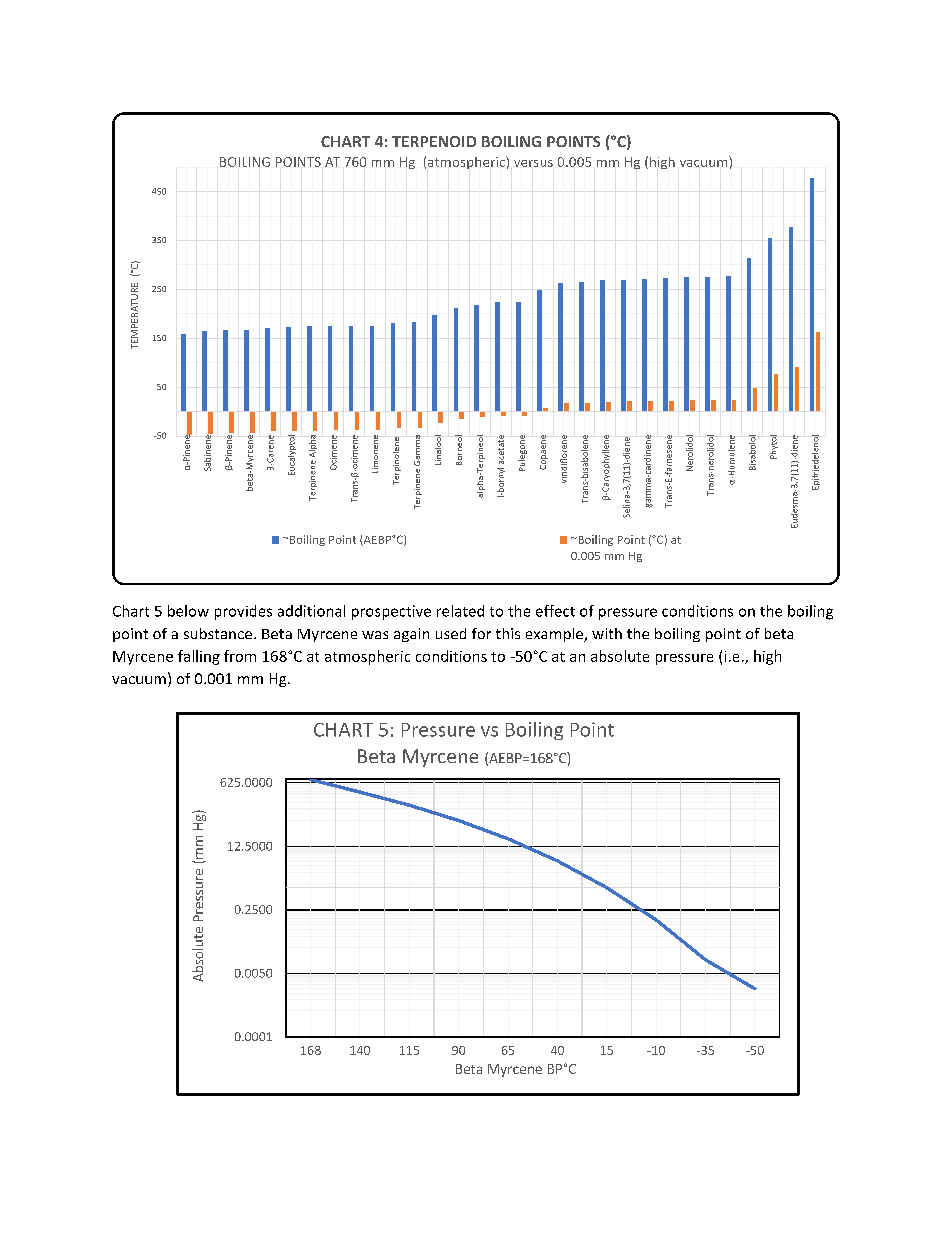 This image has height=1233, width=952. What do you see at coordinates (243, 612) in the image?
I see `provides` at bounding box center [243, 612].
